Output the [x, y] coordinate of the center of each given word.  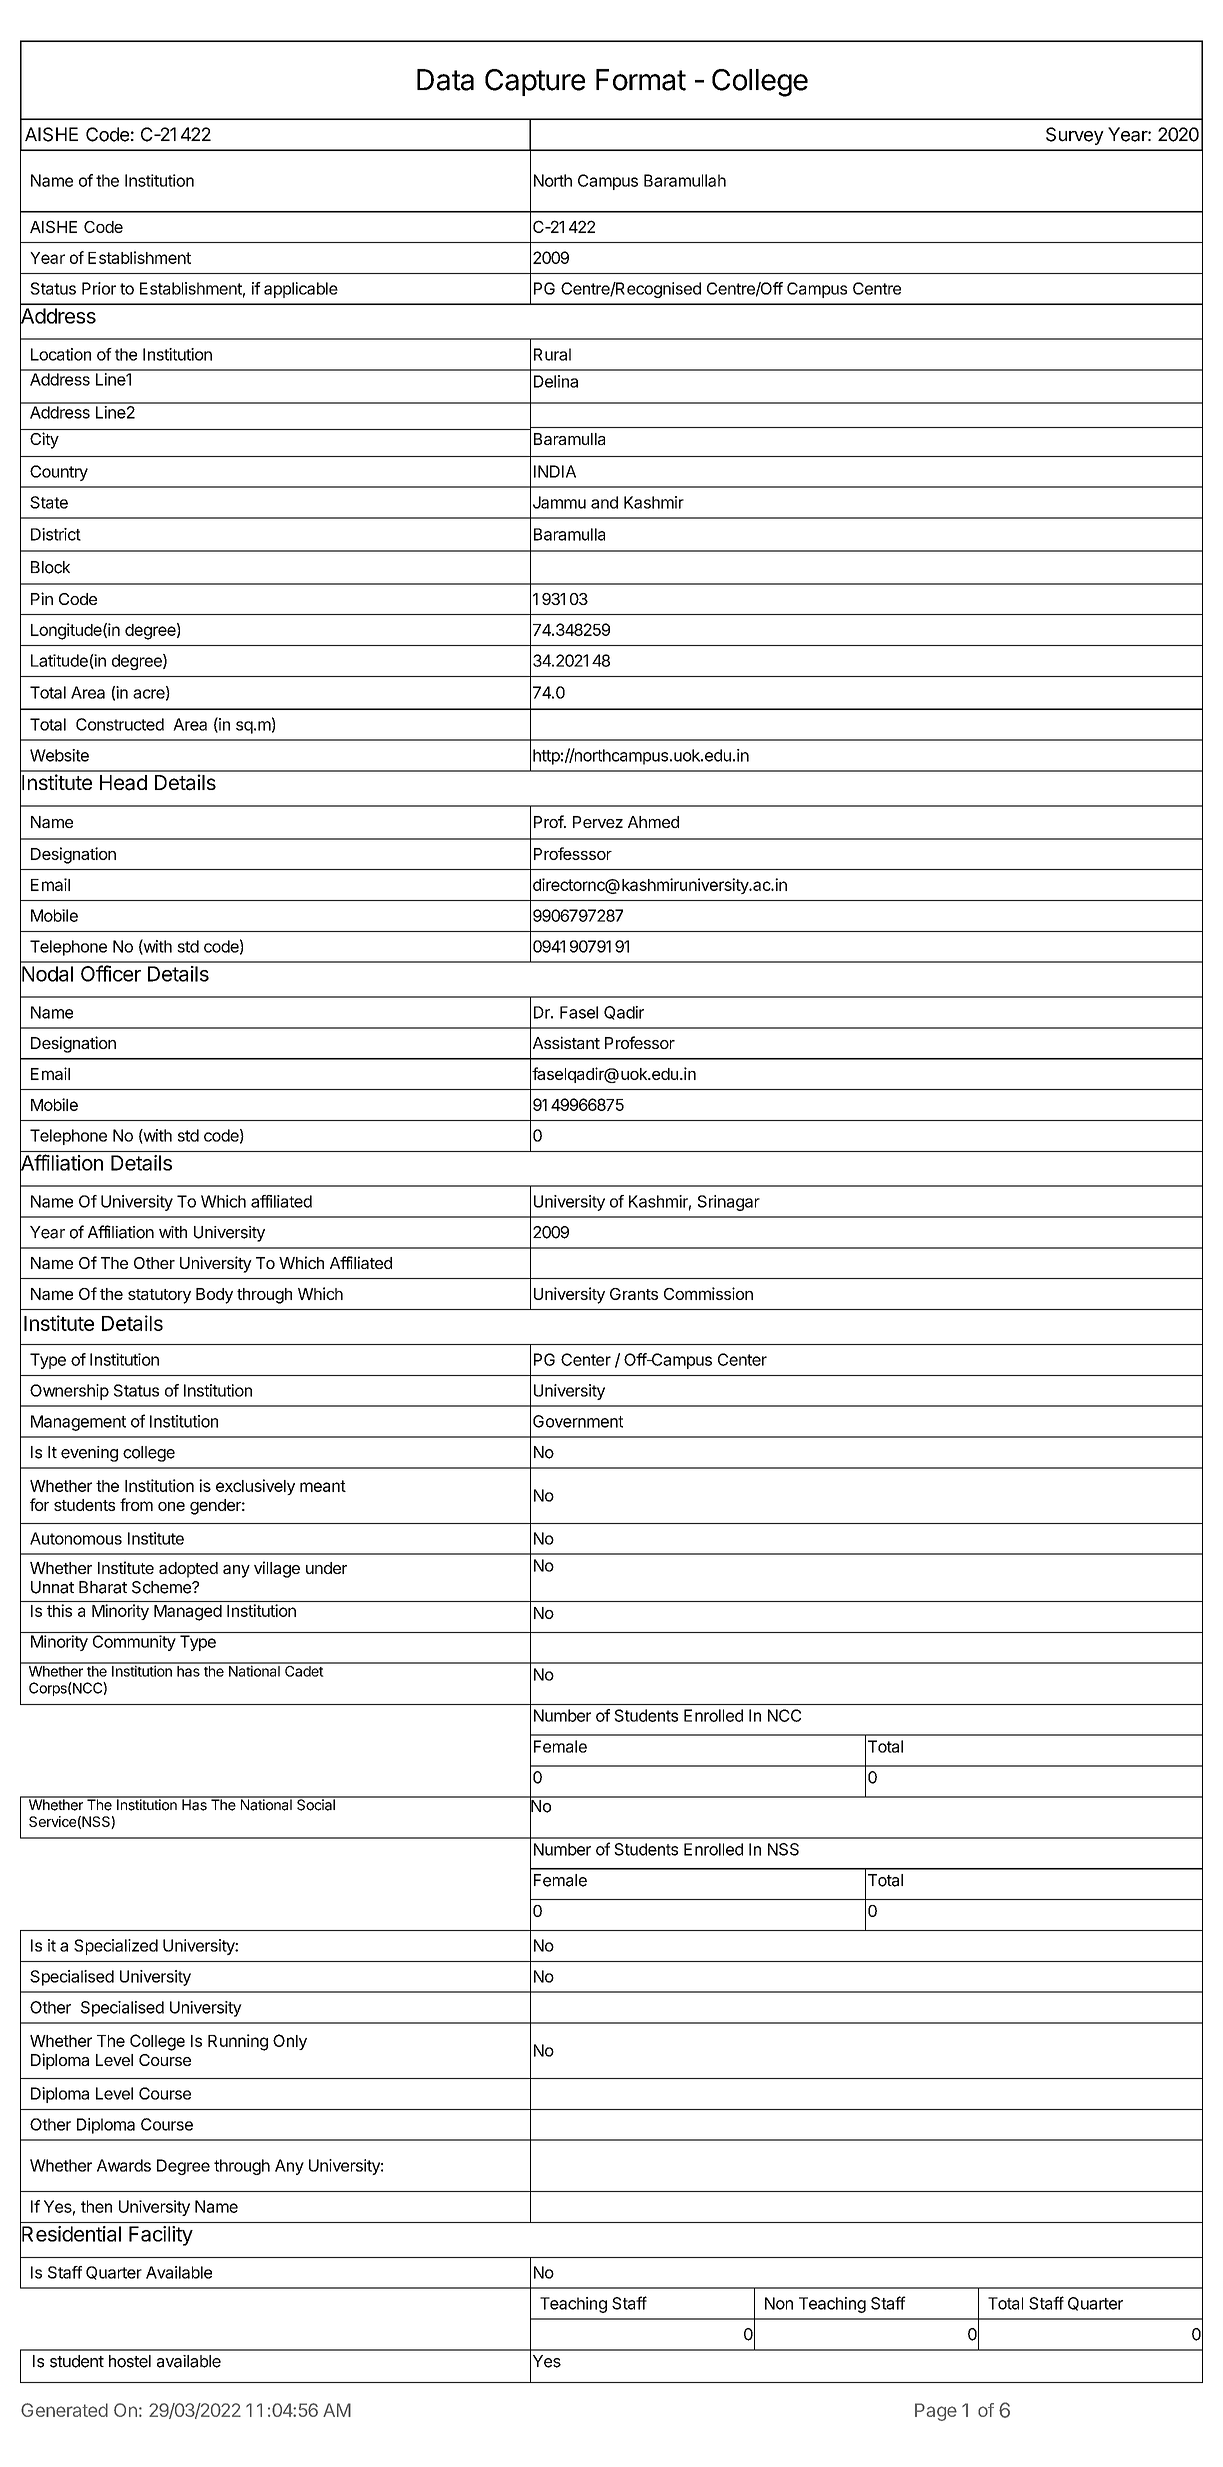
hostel [130, 2361]
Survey [1075, 136]
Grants [634, 1294]
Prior [99, 288]
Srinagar [729, 1203]
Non [779, 2303]
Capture [535, 82]
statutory [159, 1296]
